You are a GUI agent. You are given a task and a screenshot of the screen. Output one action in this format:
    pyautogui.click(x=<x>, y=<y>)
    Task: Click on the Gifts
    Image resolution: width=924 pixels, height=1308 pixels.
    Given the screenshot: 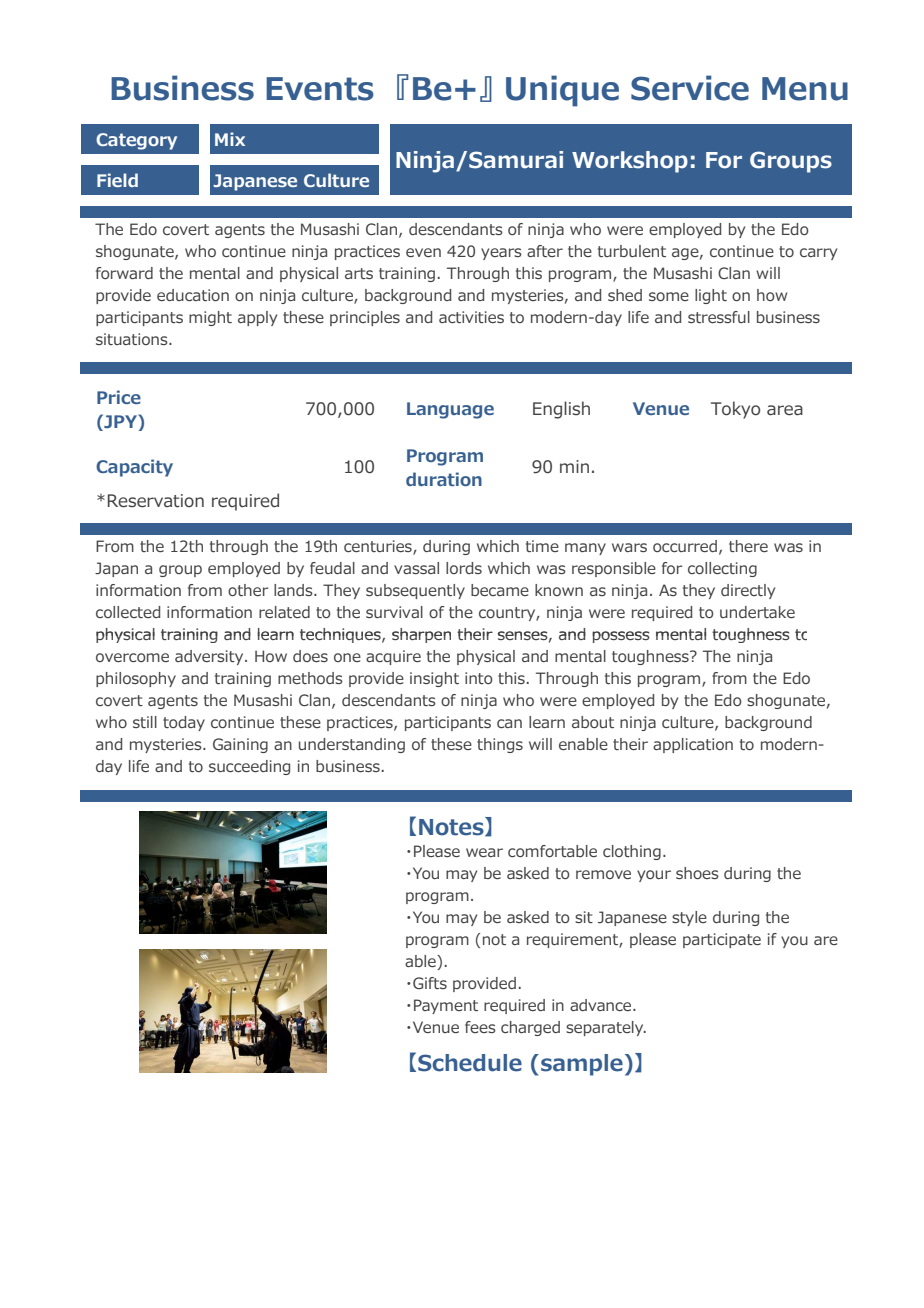 What is the action you would take?
    pyautogui.click(x=430, y=983)
